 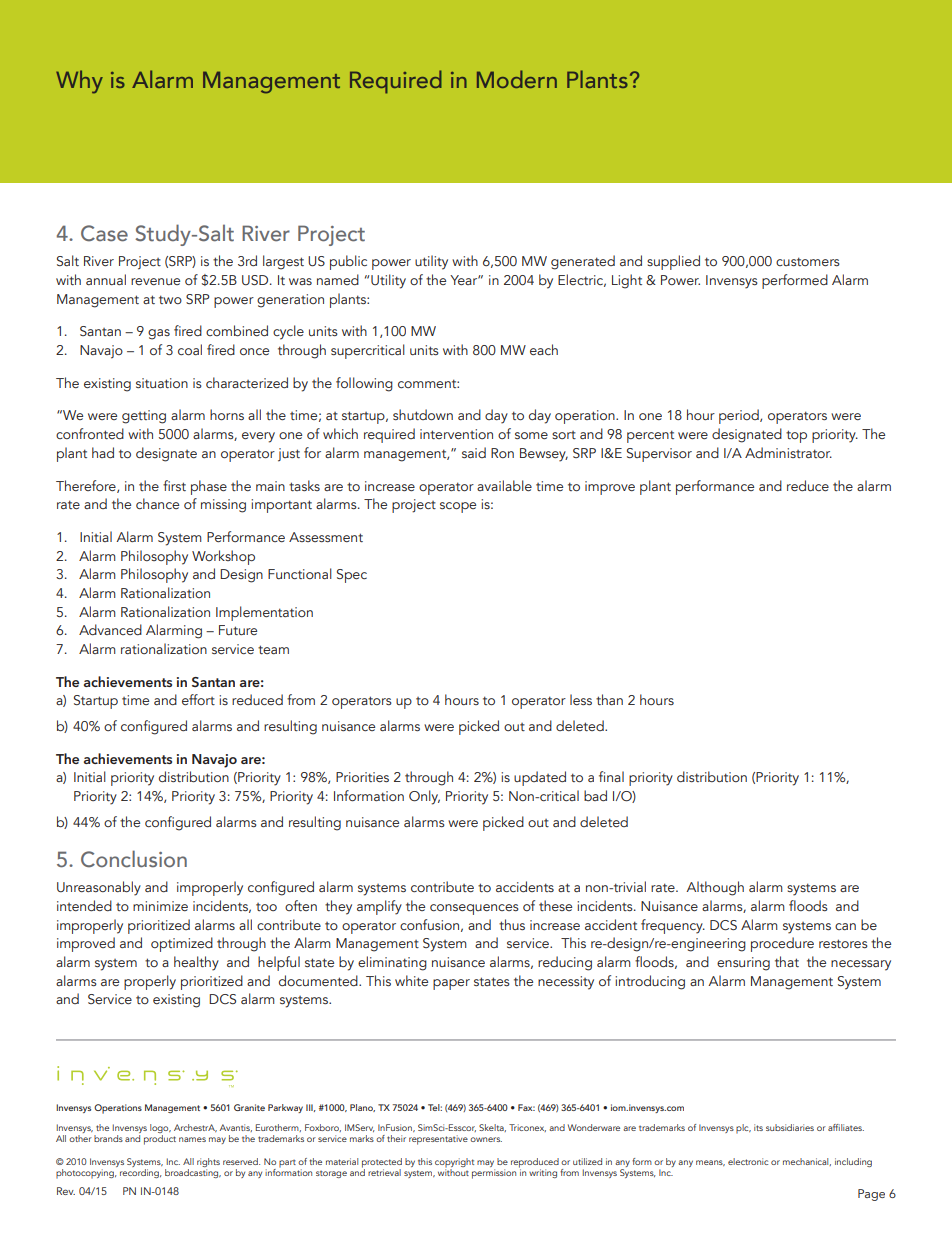 I want to click on Modern, so click(x=517, y=79).
